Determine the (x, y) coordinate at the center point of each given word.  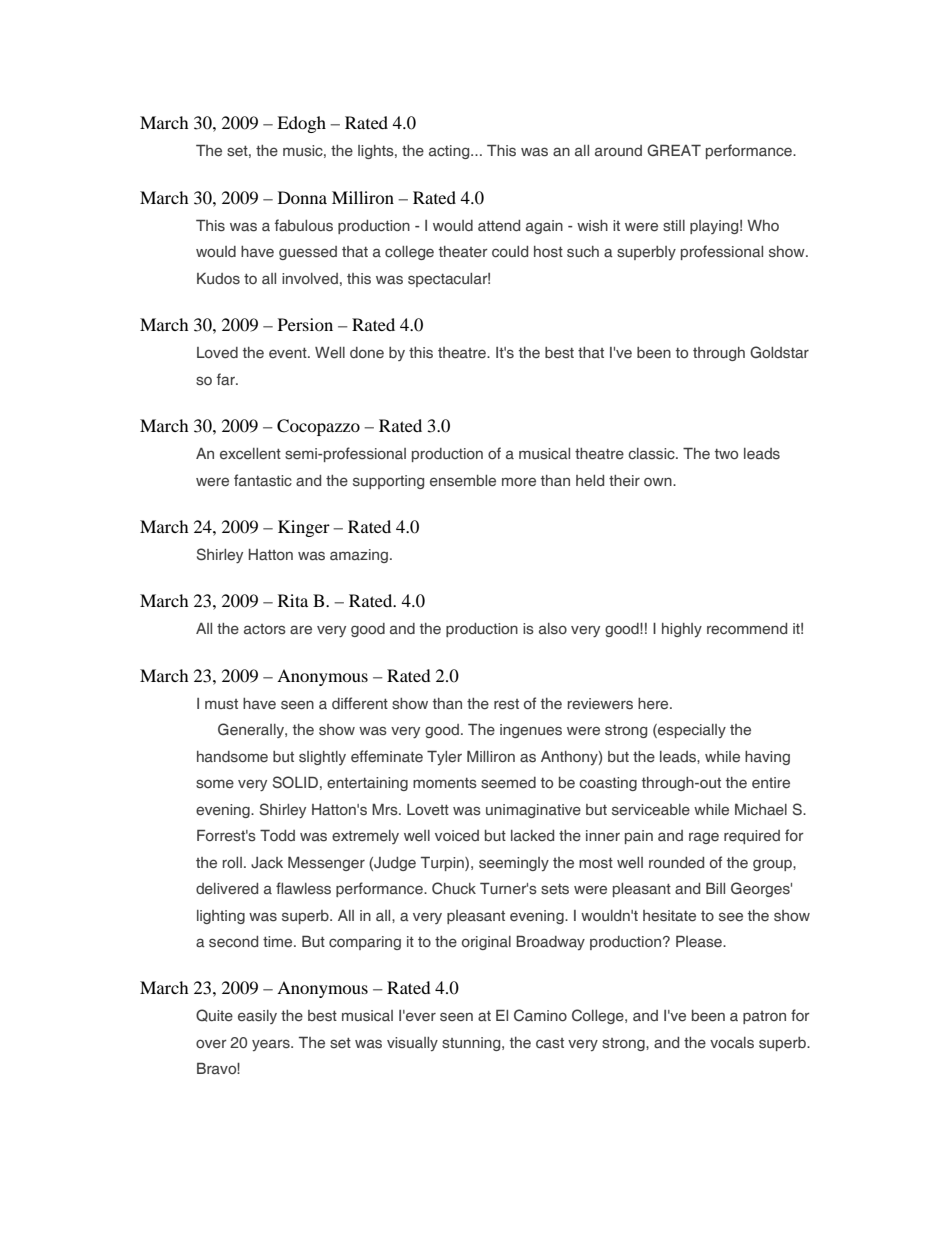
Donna (302, 197)
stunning (472, 1044)
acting (450, 152)
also (553, 629)
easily (257, 1017)
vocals (732, 1043)
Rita (293, 600)
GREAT (674, 150)
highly (682, 630)
